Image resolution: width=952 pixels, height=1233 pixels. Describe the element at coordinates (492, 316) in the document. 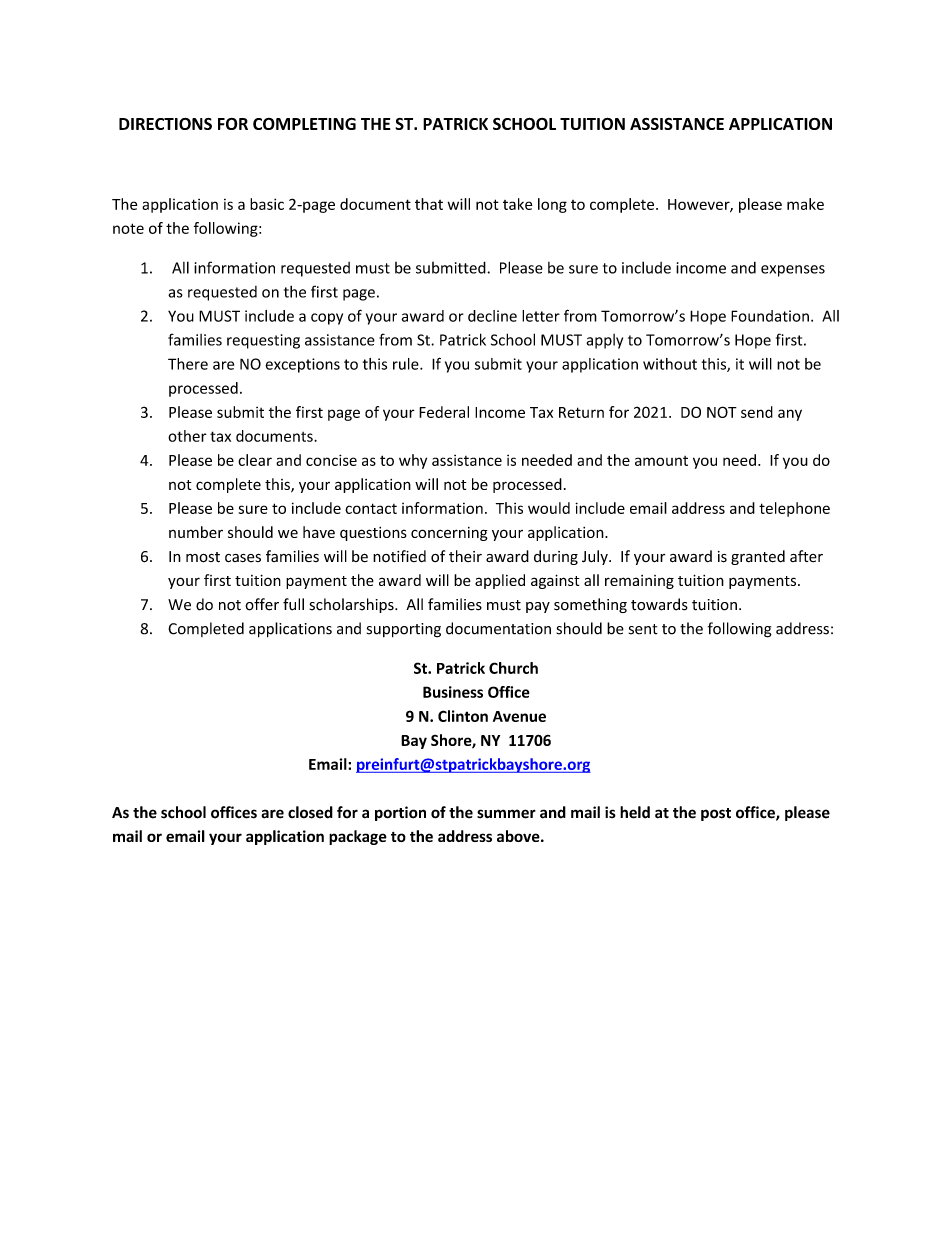

I see `decline` at that location.
